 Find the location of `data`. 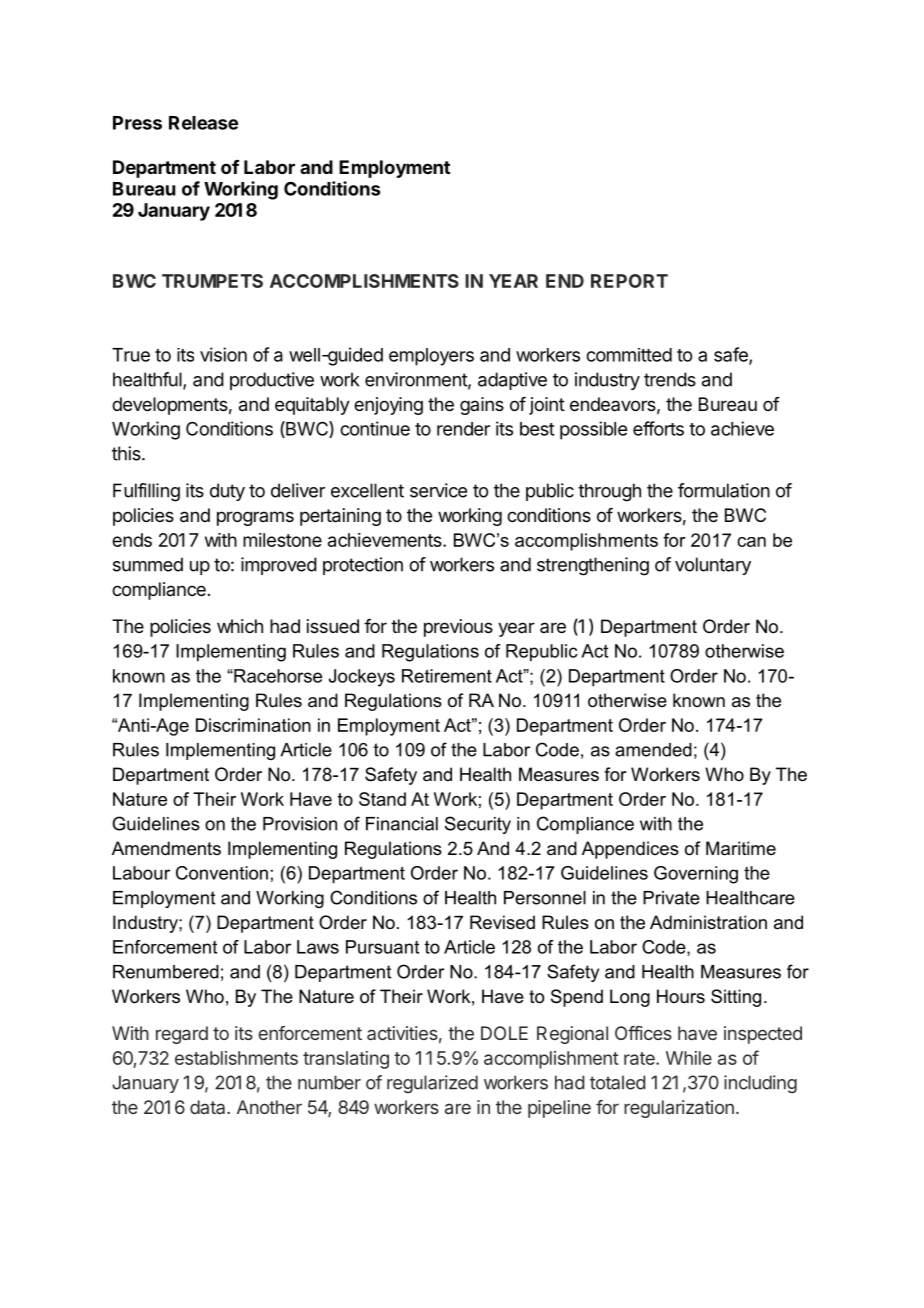

data is located at coordinates (209, 1107).
